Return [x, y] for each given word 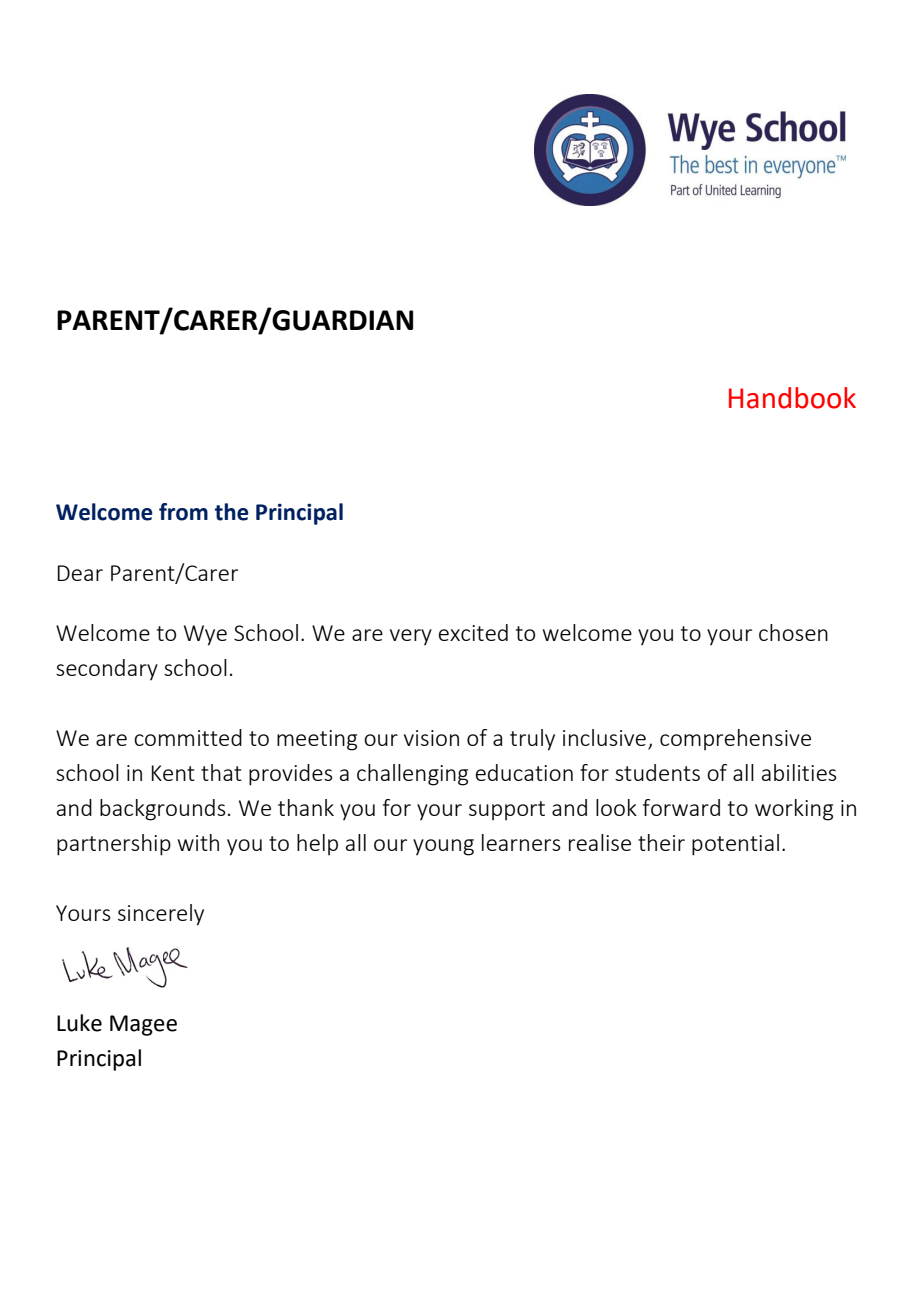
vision [431, 738]
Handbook [792, 398]
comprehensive [735, 739]
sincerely [161, 915]
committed [188, 737]
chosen [793, 632]
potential [735, 845]
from [183, 512]
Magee [143, 1025]
